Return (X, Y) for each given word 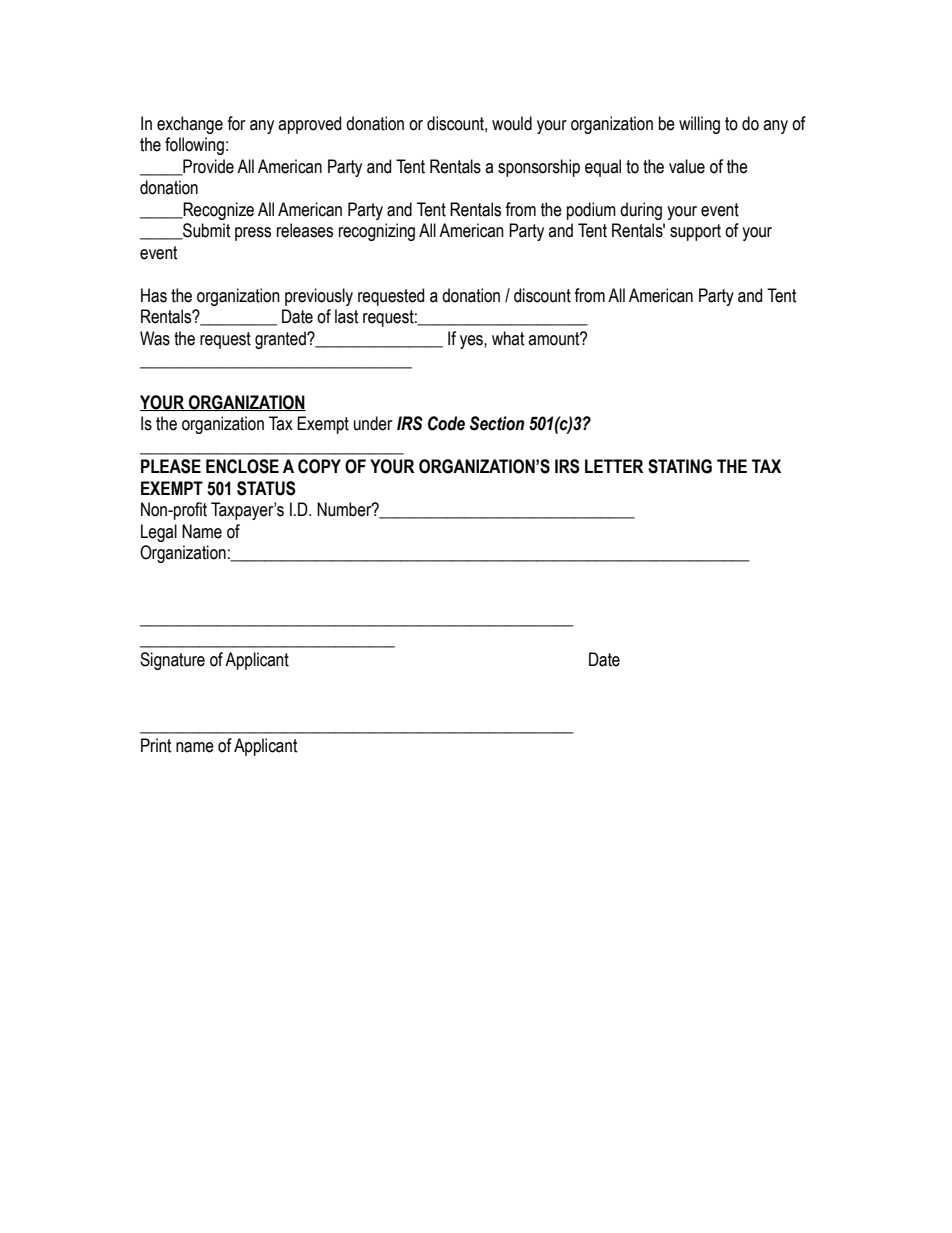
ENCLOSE (242, 466)
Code (446, 423)
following (194, 146)
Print (156, 745)
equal (603, 168)
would (512, 123)
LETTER (614, 466)
